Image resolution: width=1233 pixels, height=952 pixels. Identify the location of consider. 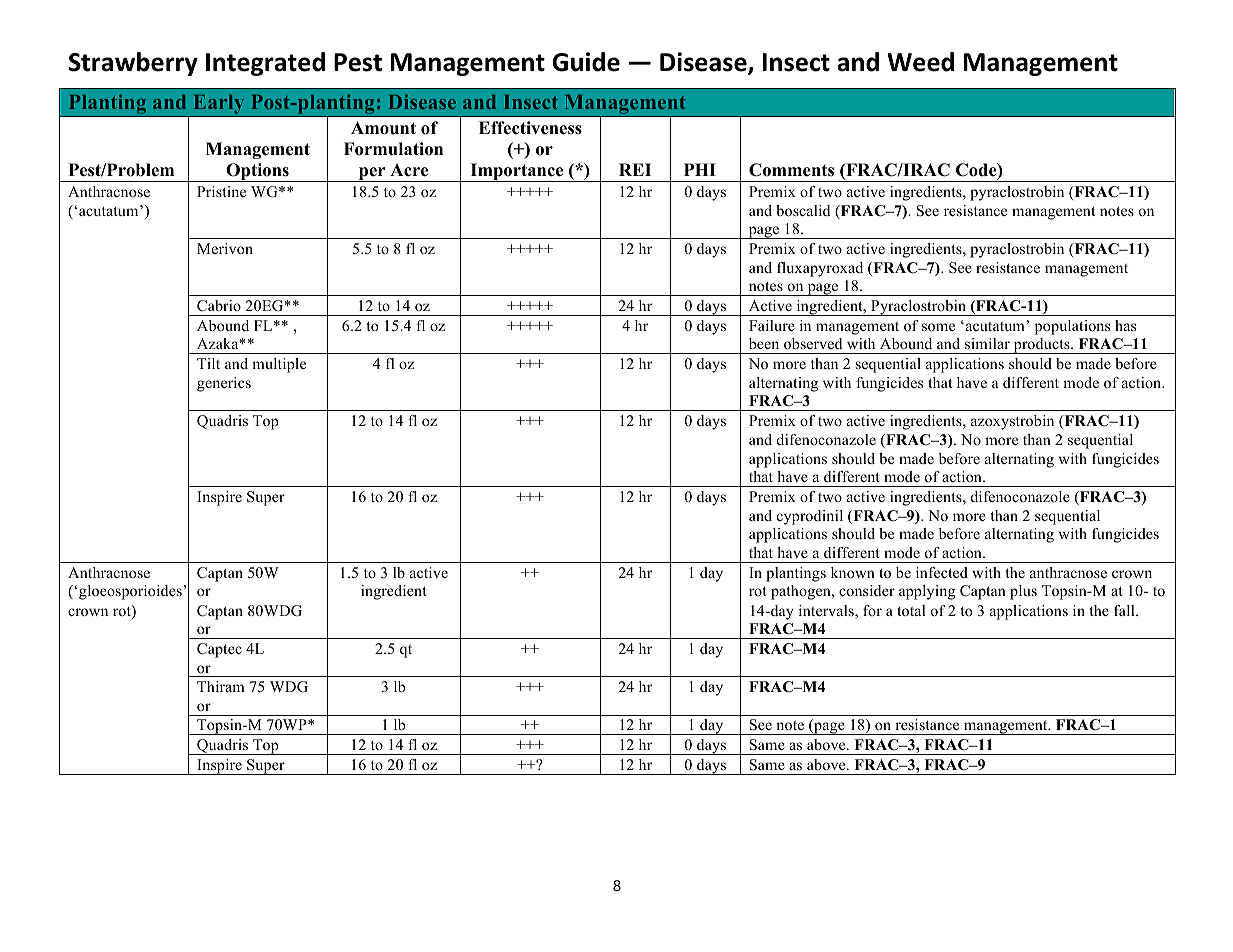
(867, 590).
